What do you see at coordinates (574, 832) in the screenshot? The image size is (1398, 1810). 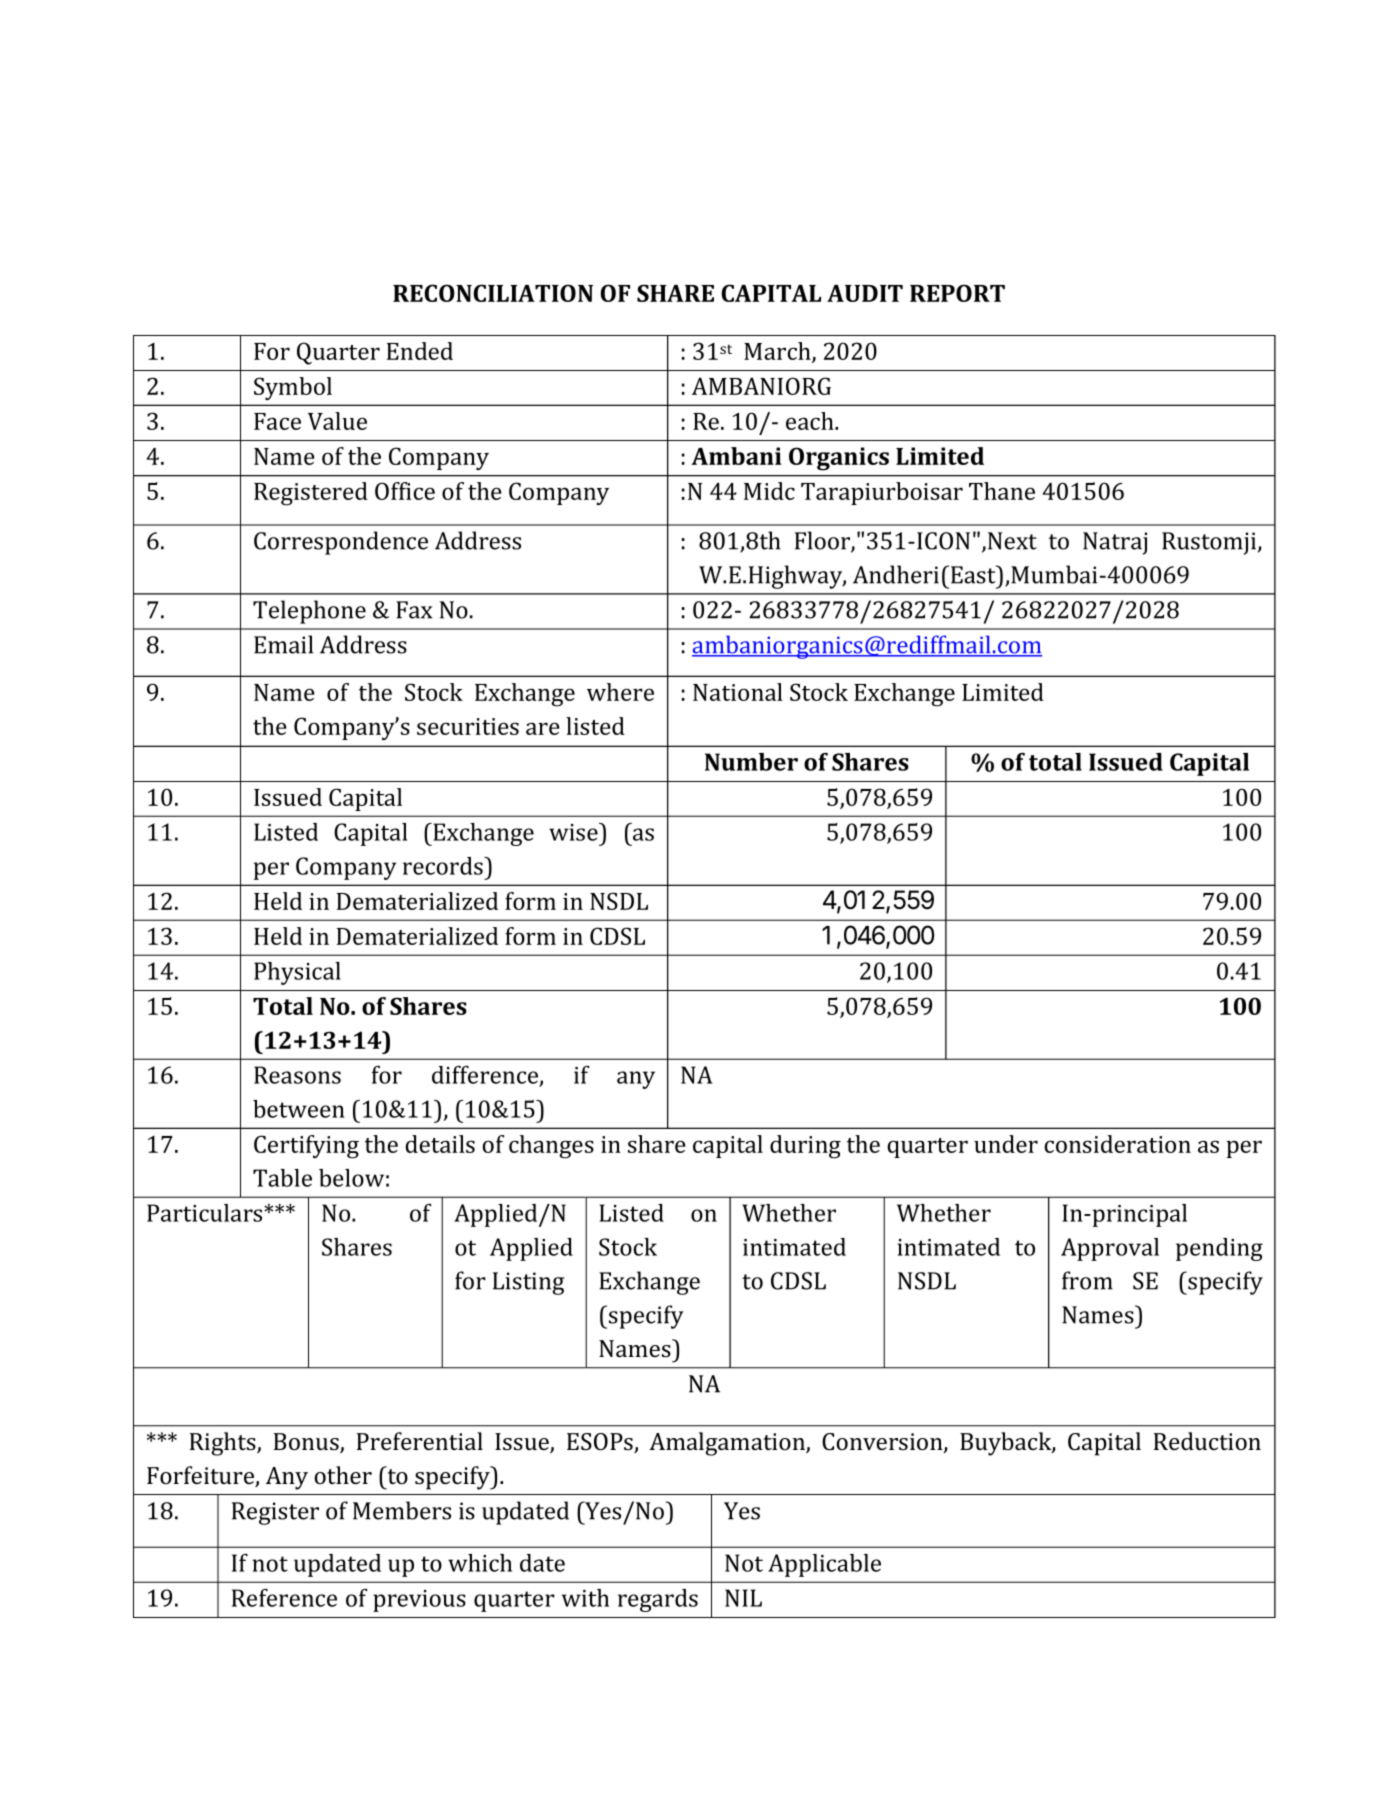 I see `wise` at bounding box center [574, 832].
